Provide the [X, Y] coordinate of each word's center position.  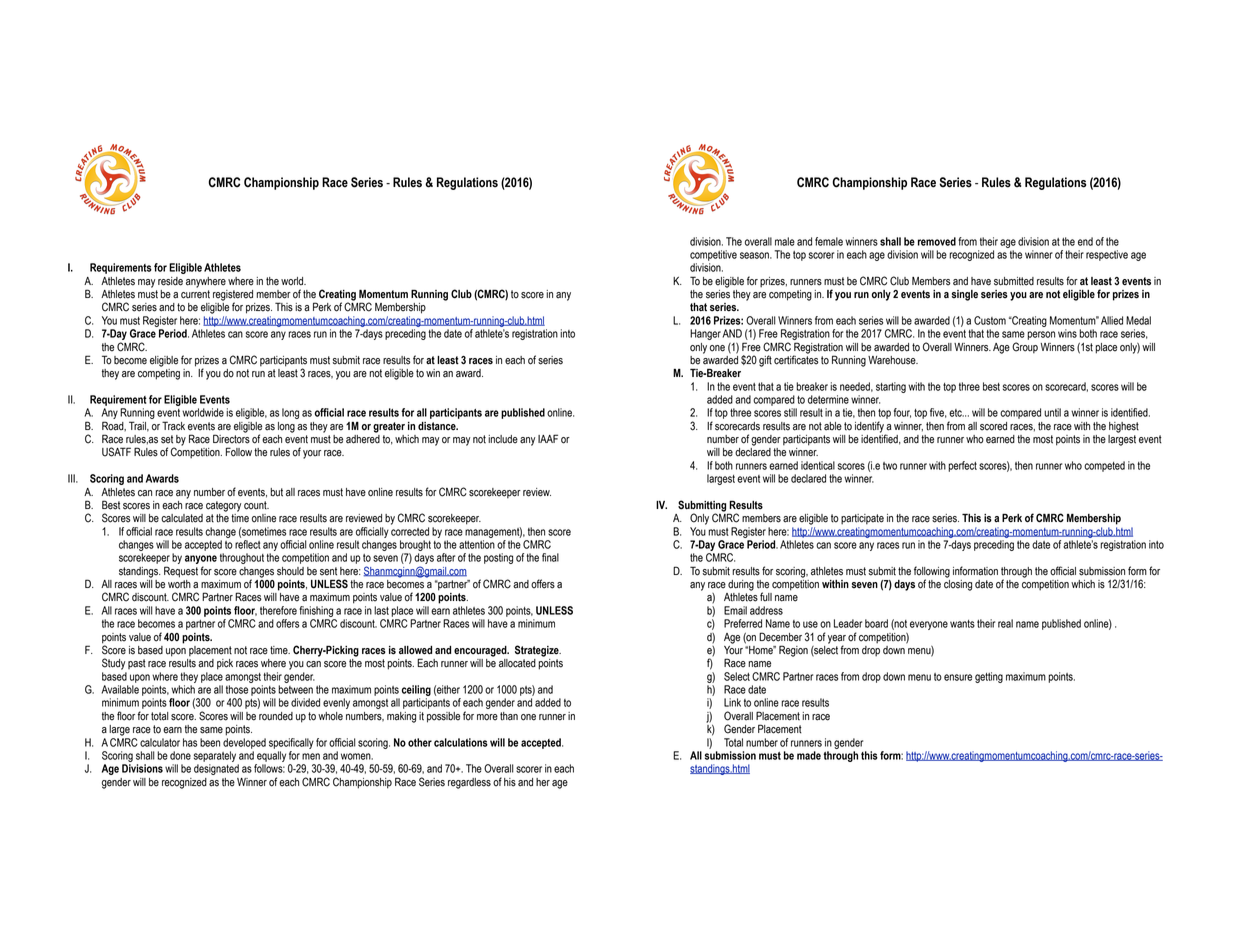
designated [216, 769]
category [223, 506]
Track [173, 426]
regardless [469, 783]
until [1052, 412]
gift [765, 361]
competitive [713, 255]
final [550, 557]
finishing [316, 611]
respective [1107, 255]
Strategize [538, 651]
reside [170, 281]
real [1005, 623]
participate [862, 519]
